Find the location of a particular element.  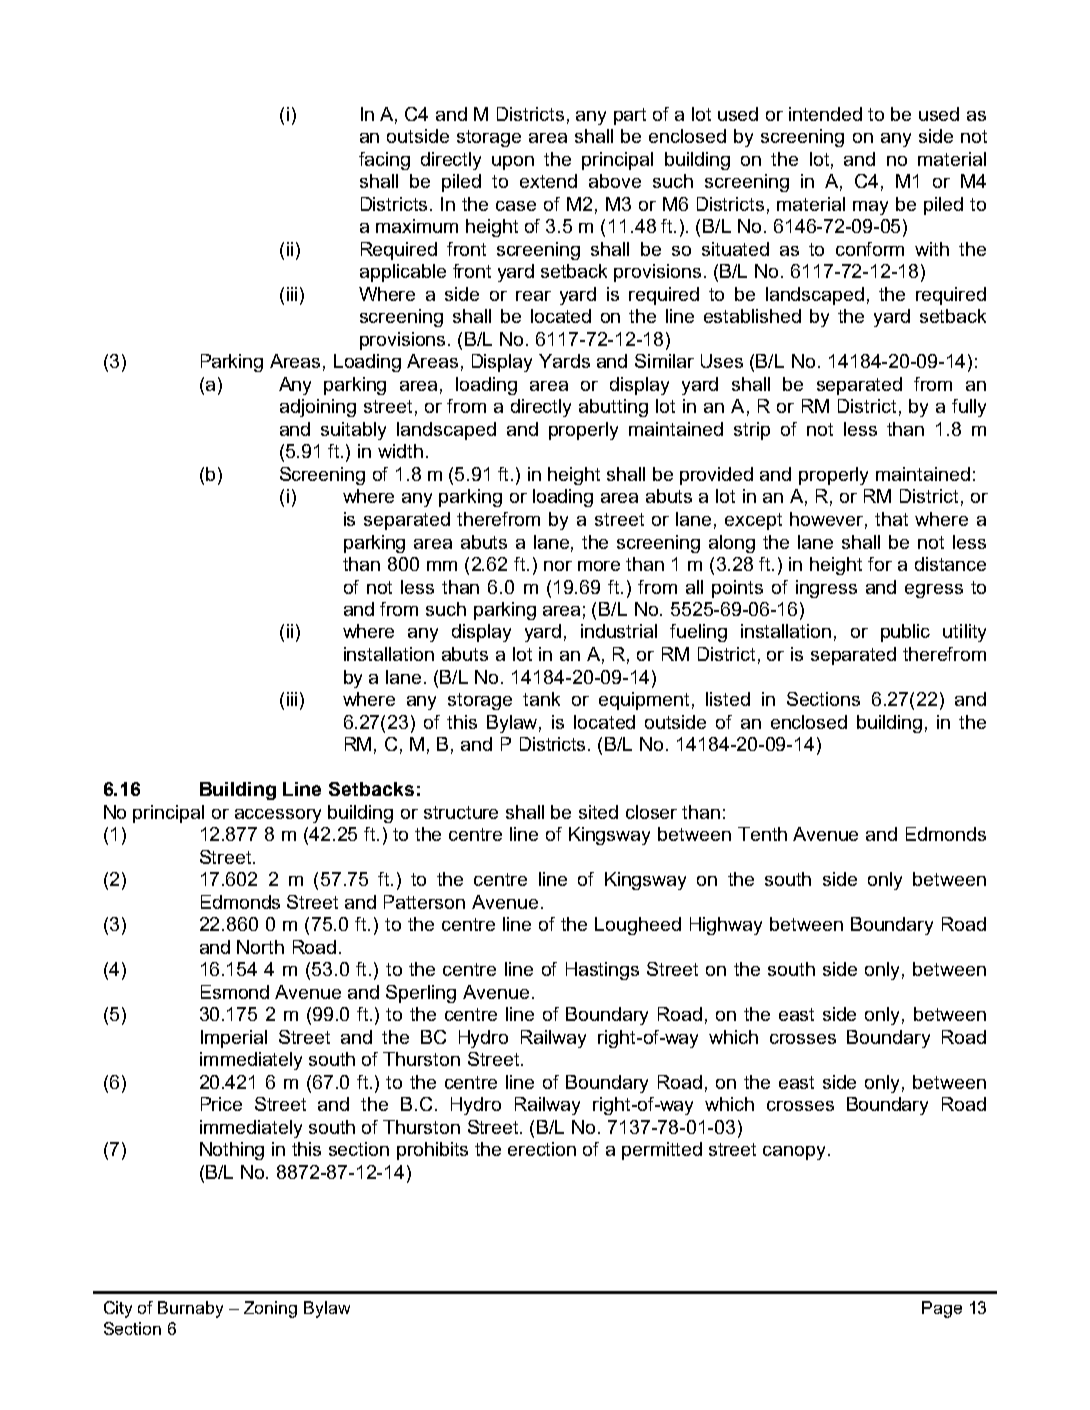

Page is located at coordinates (942, 1309).
